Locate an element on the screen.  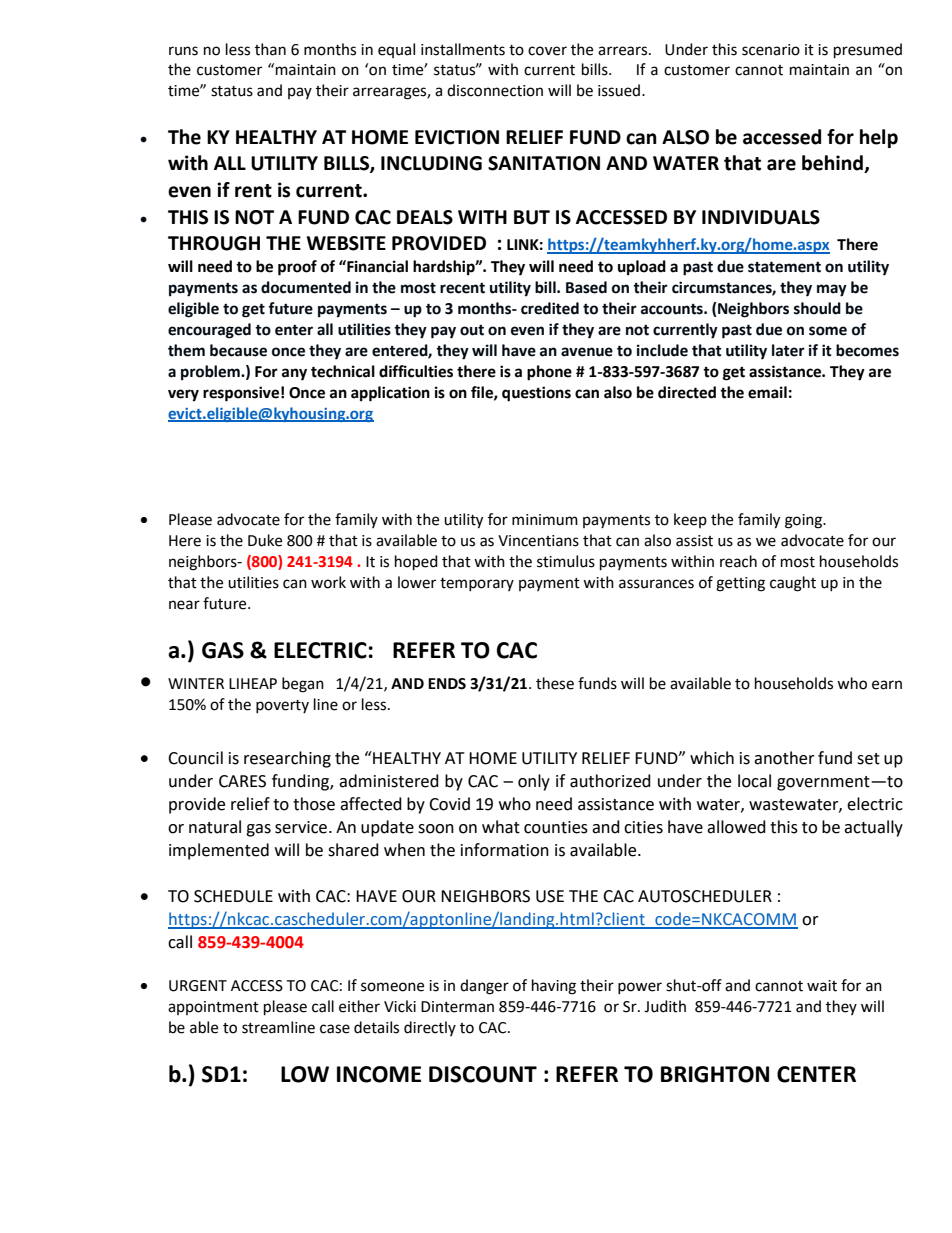
another is located at coordinates (784, 758).
